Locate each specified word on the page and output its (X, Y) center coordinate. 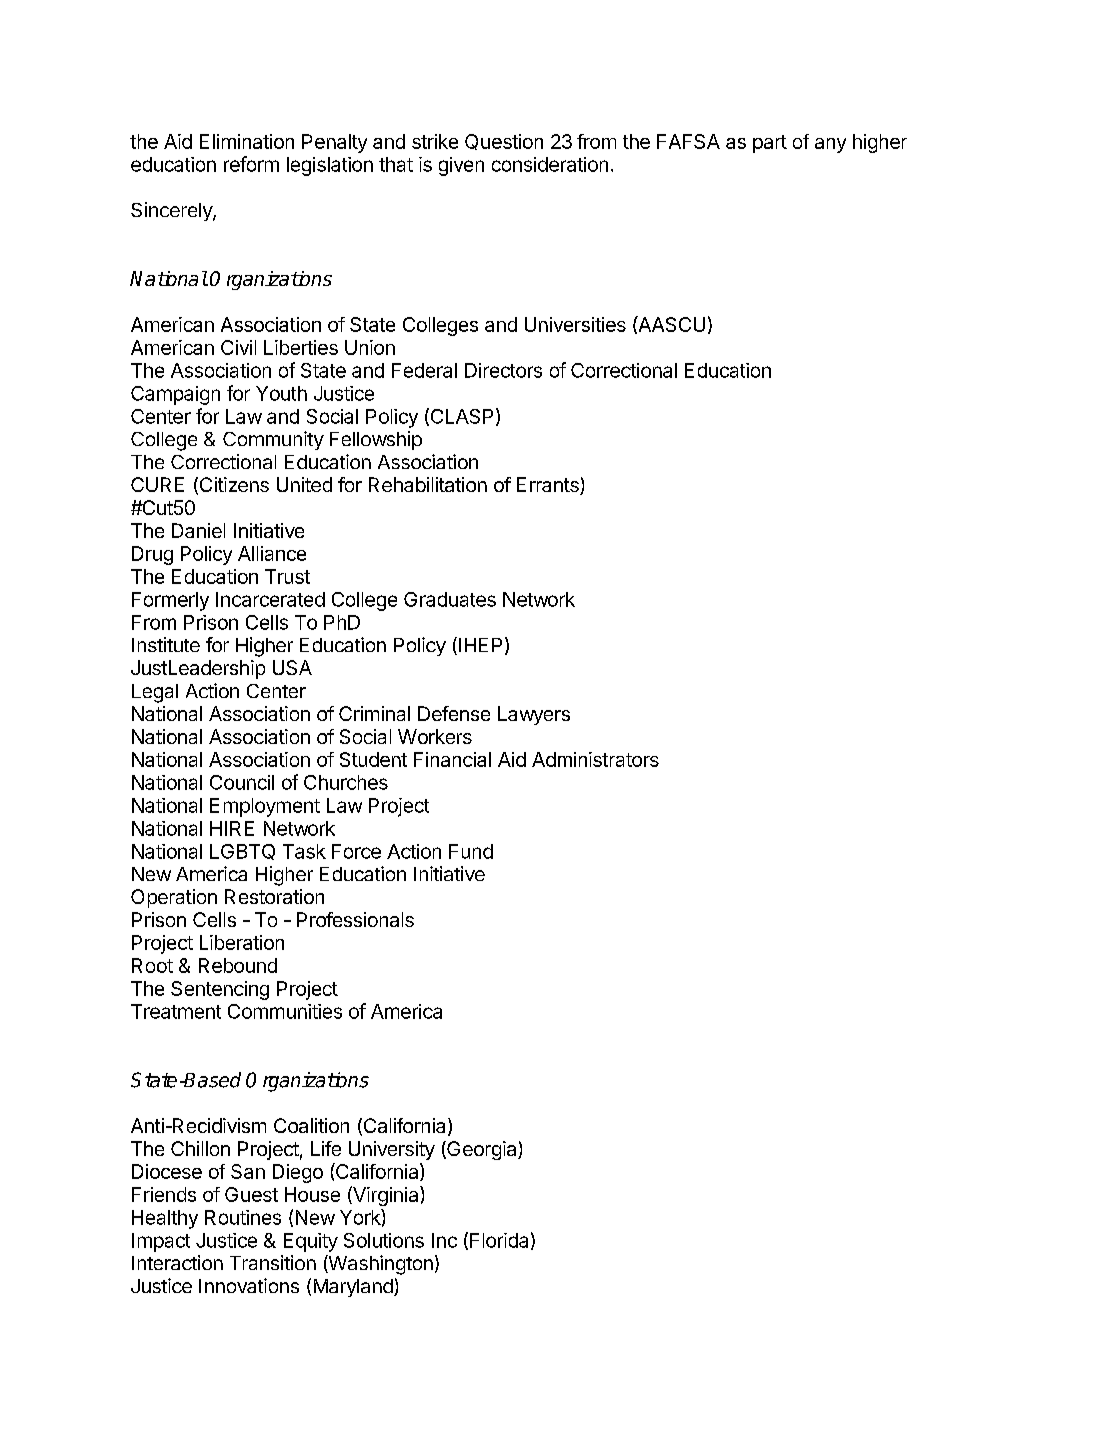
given (461, 166)
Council (242, 782)
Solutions (384, 1240)
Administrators (595, 759)
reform (251, 164)
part (770, 144)
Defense (454, 713)
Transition (273, 1262)
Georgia (482, 1150)
